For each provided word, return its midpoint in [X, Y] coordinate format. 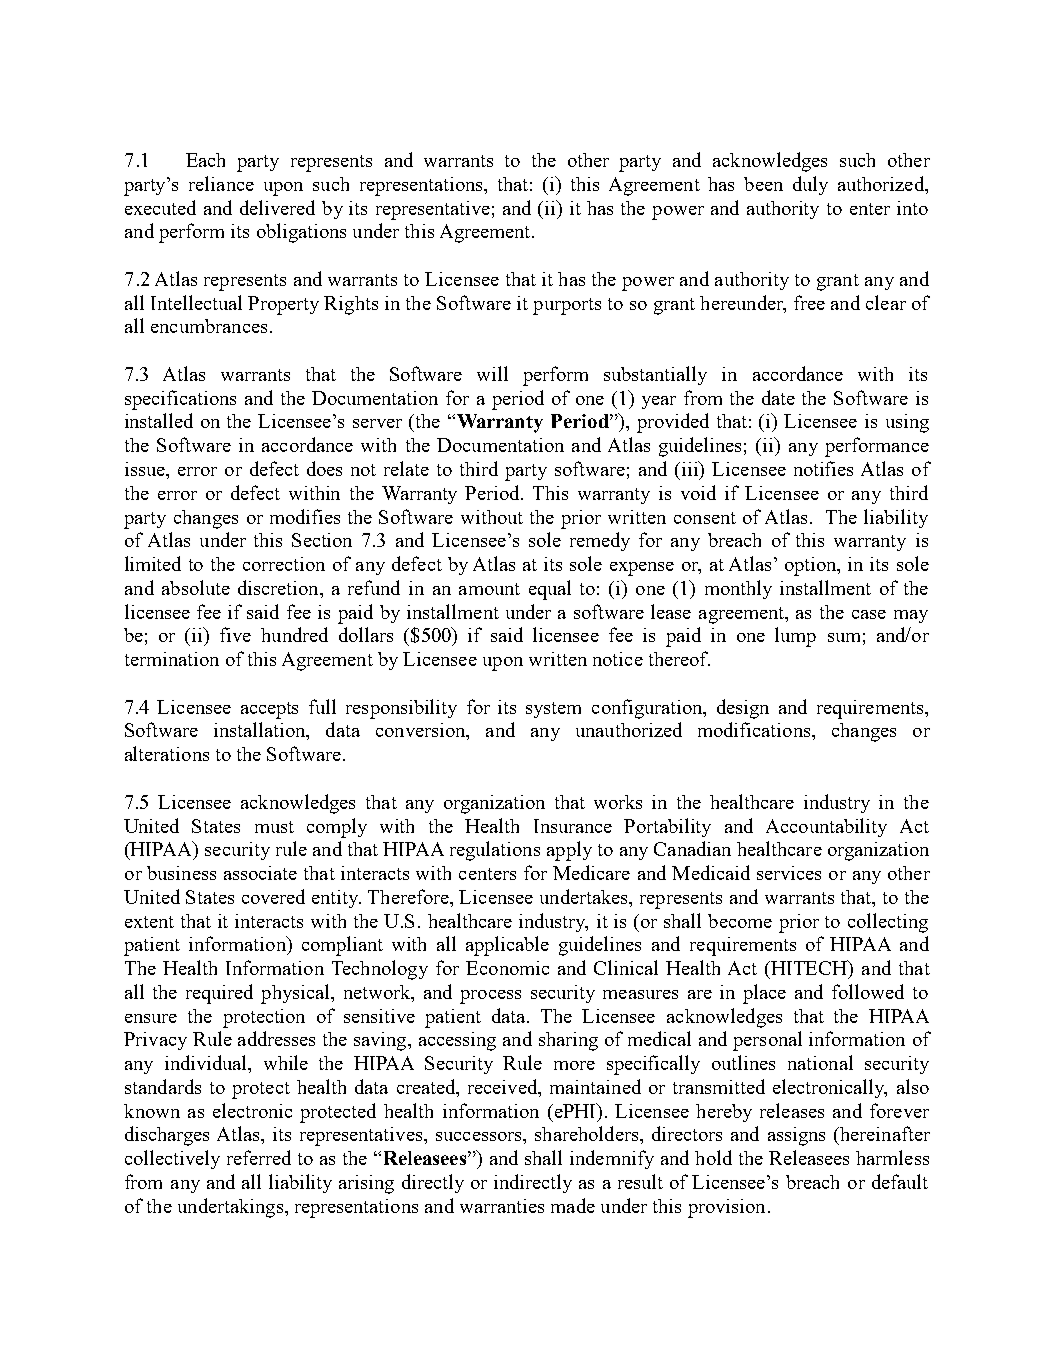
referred [259, 1157]
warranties [502, 1206]
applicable [507, 946]
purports [567, 306]
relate [406, 468]
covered [273, 896]
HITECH [810, 967]
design [743, 709]
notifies [823, 468]
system [553, 710]
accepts [269, 710]
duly [810, 185]
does [324, 468]
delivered [277, 207]
